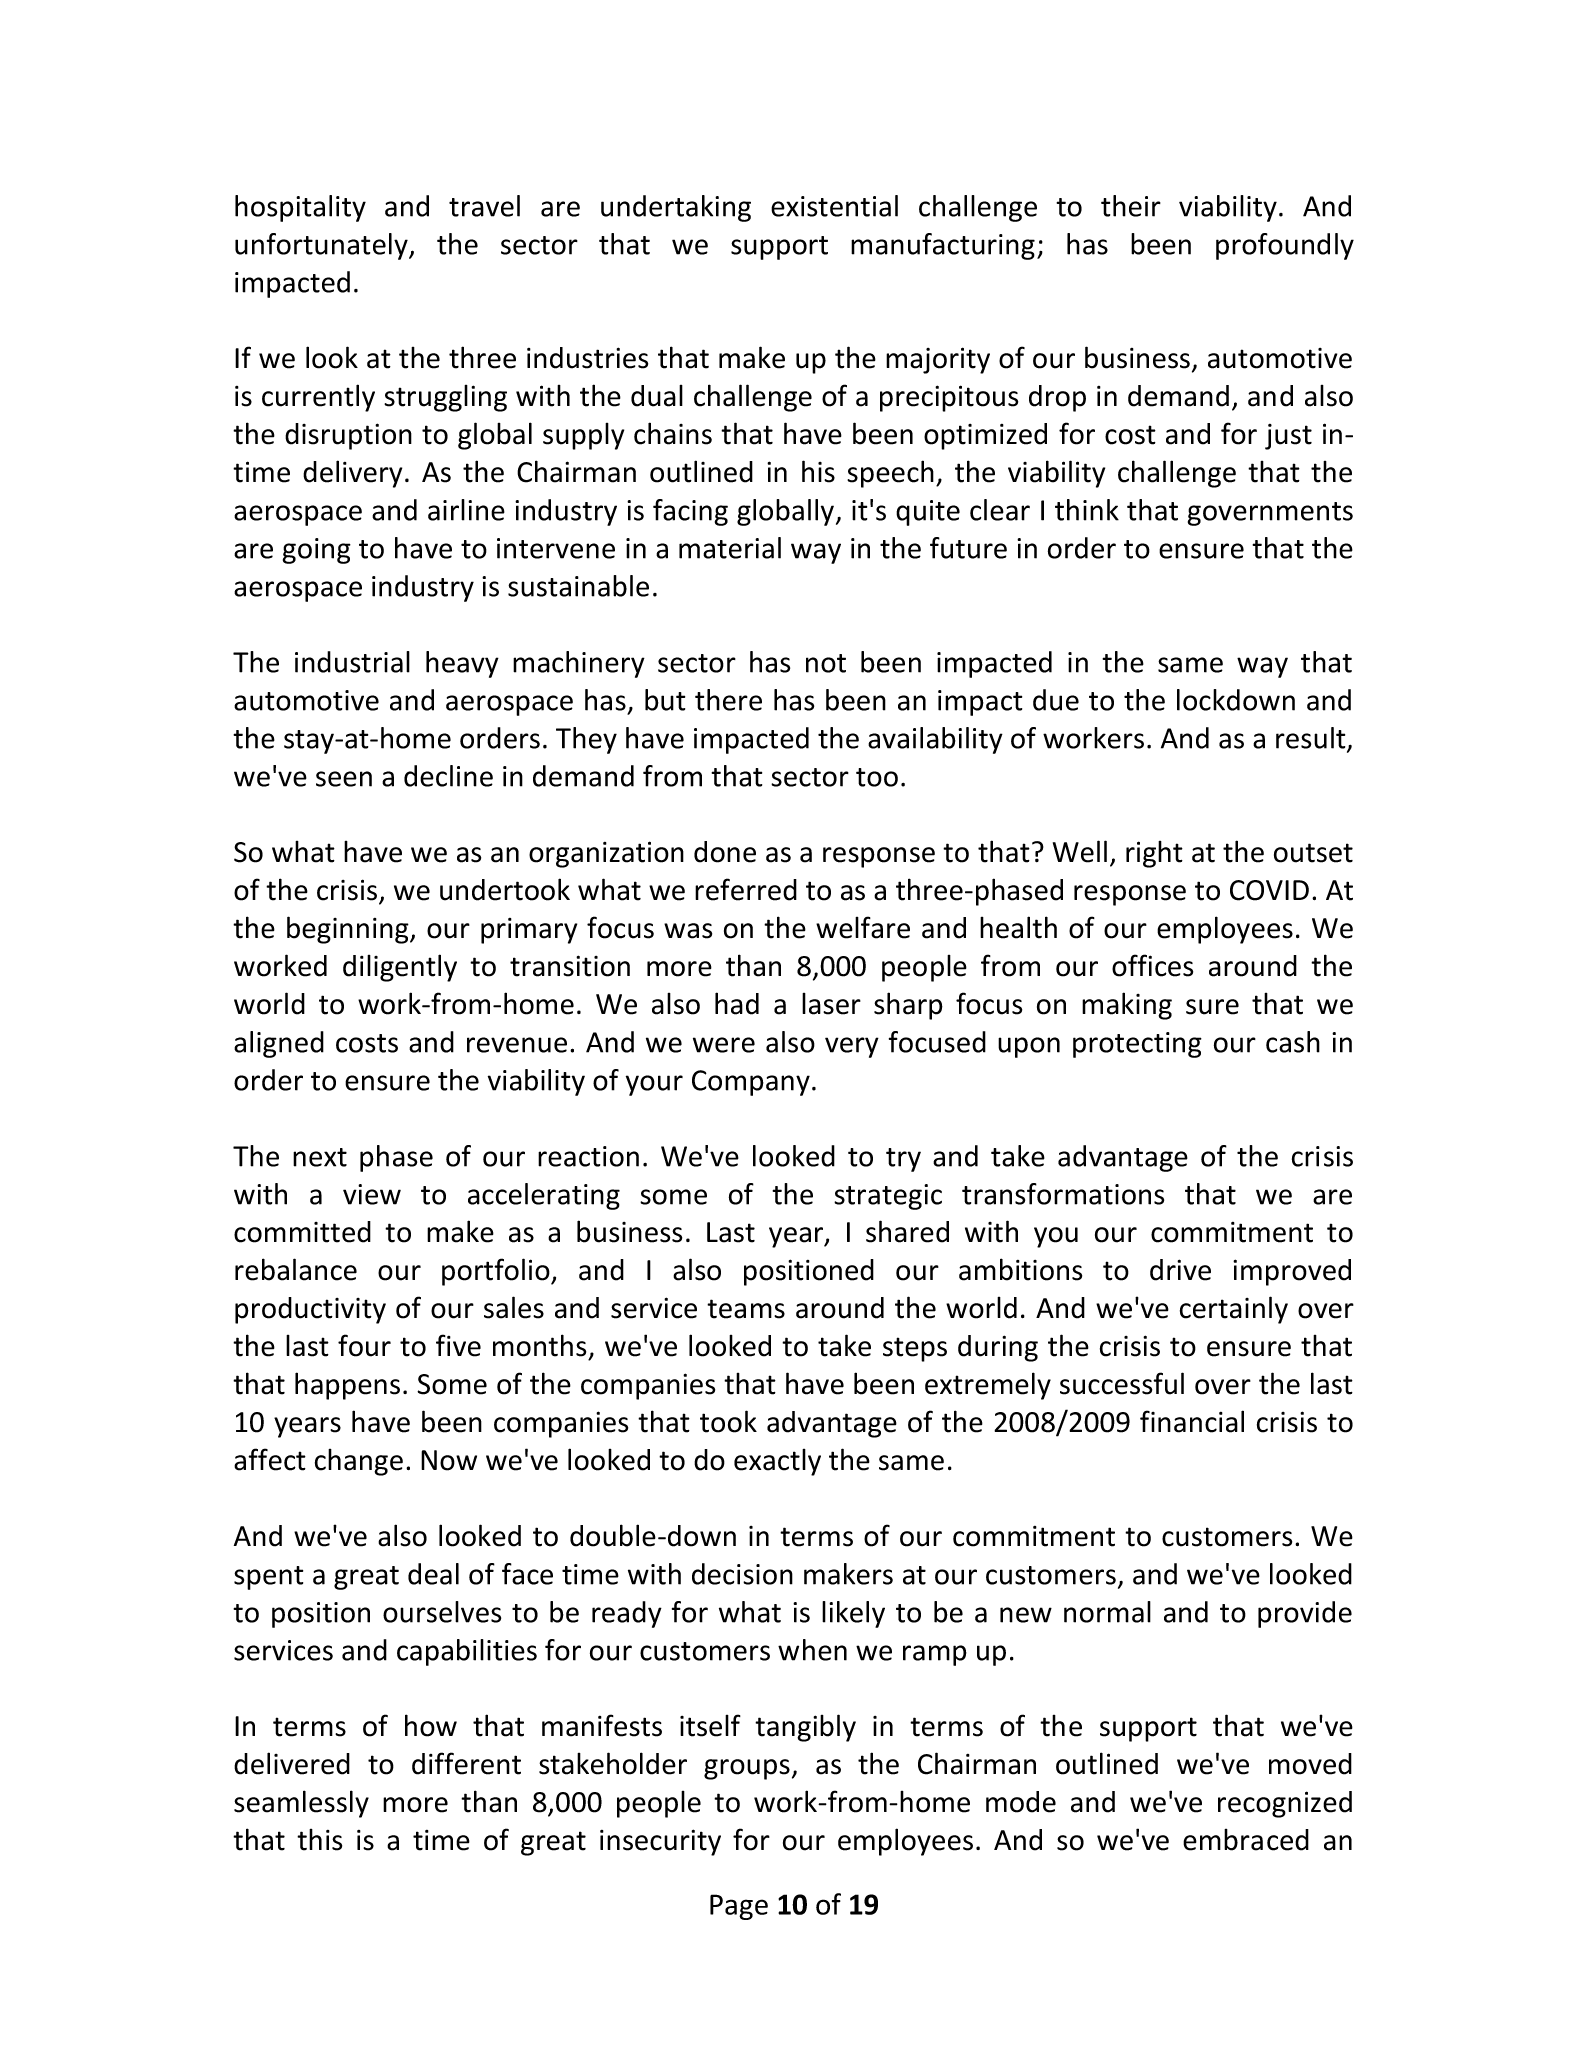  I want to click on diligently, so click(400, 968).
